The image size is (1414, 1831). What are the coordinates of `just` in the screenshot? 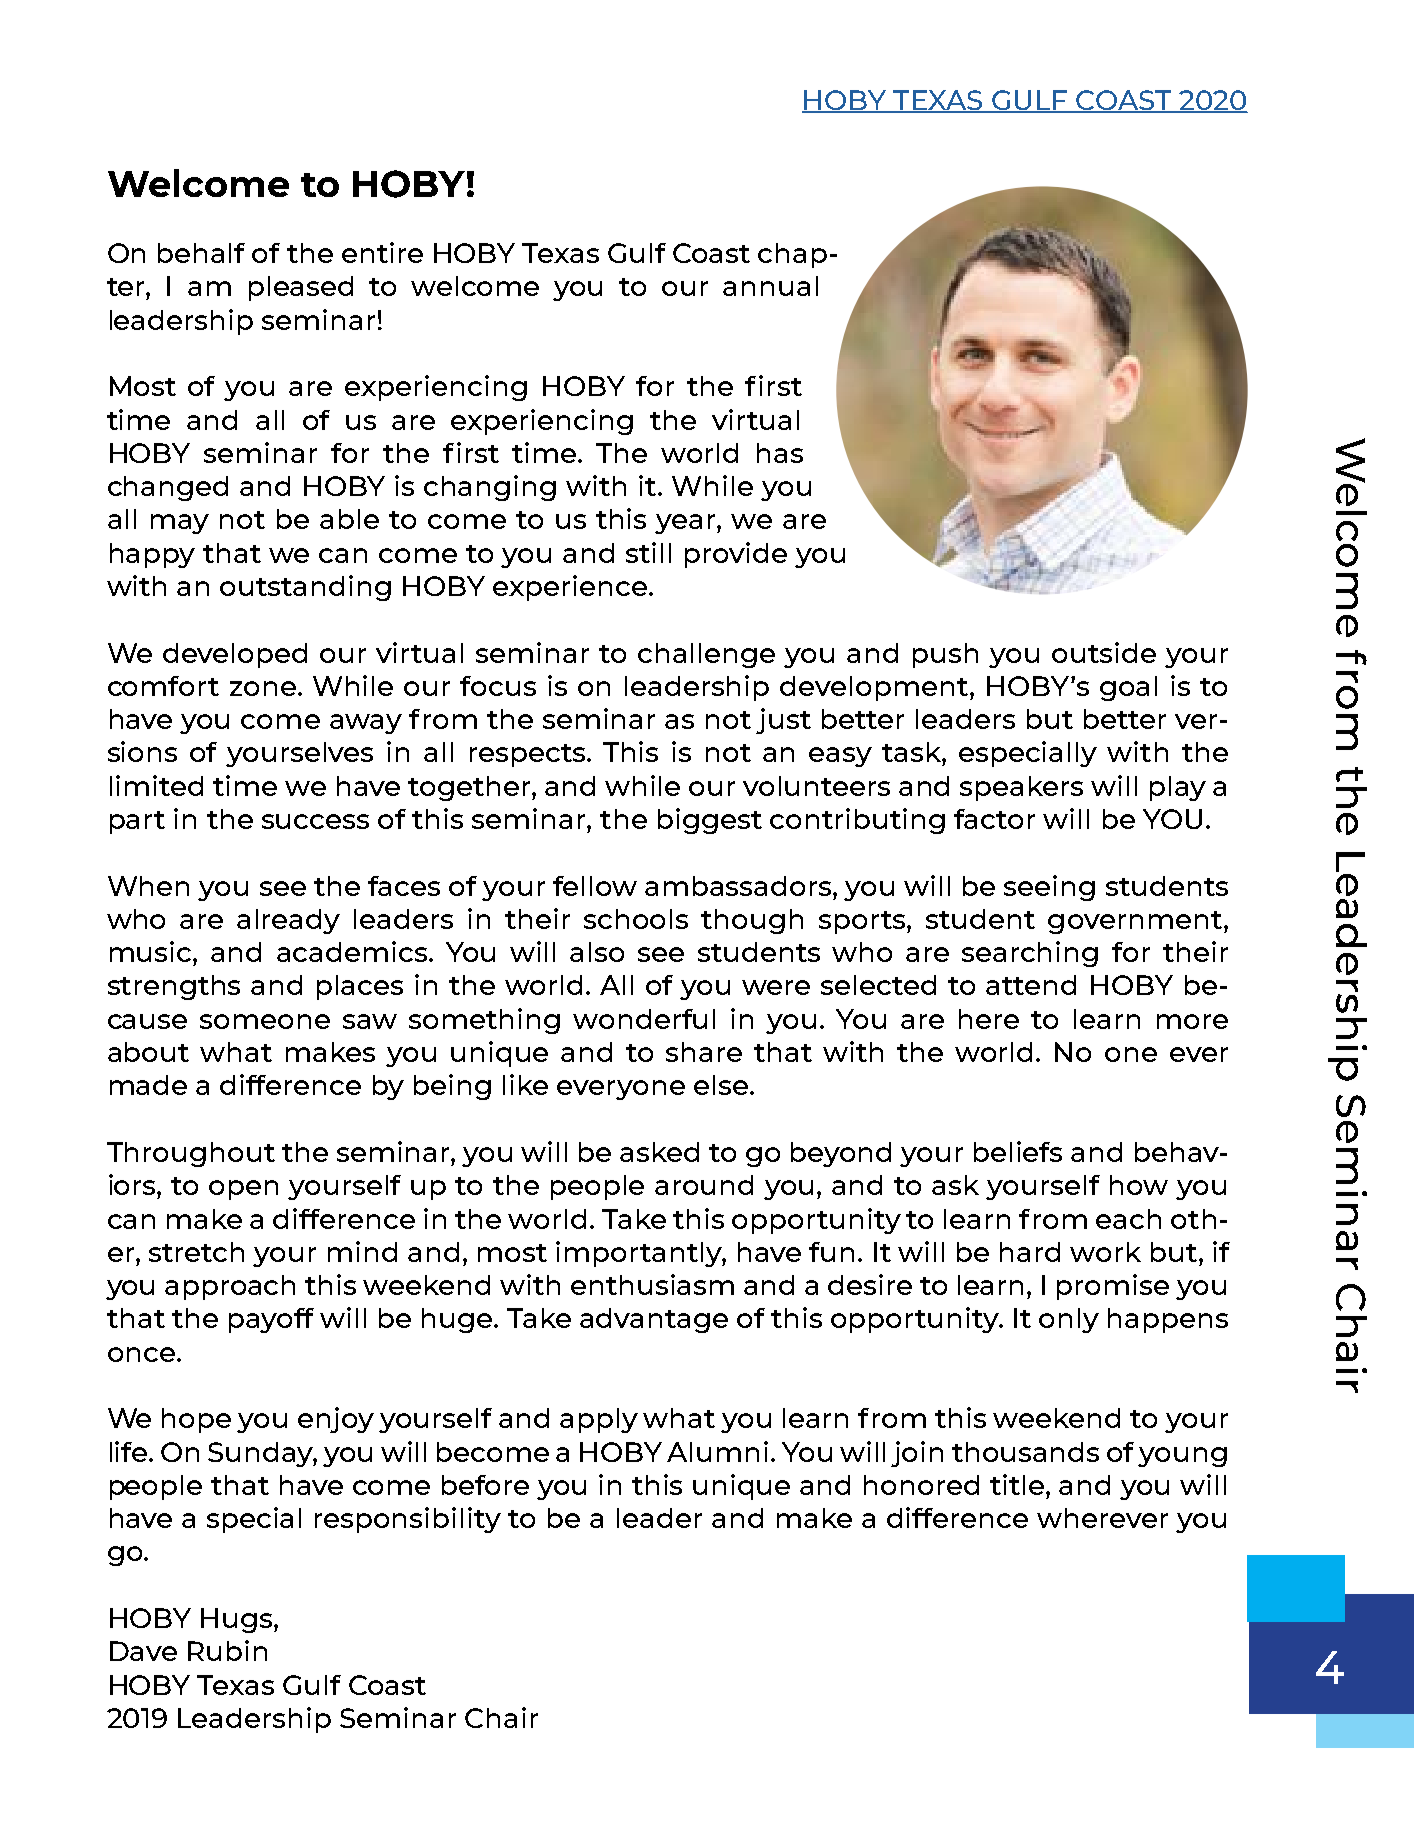 It's located at (783, 721).
